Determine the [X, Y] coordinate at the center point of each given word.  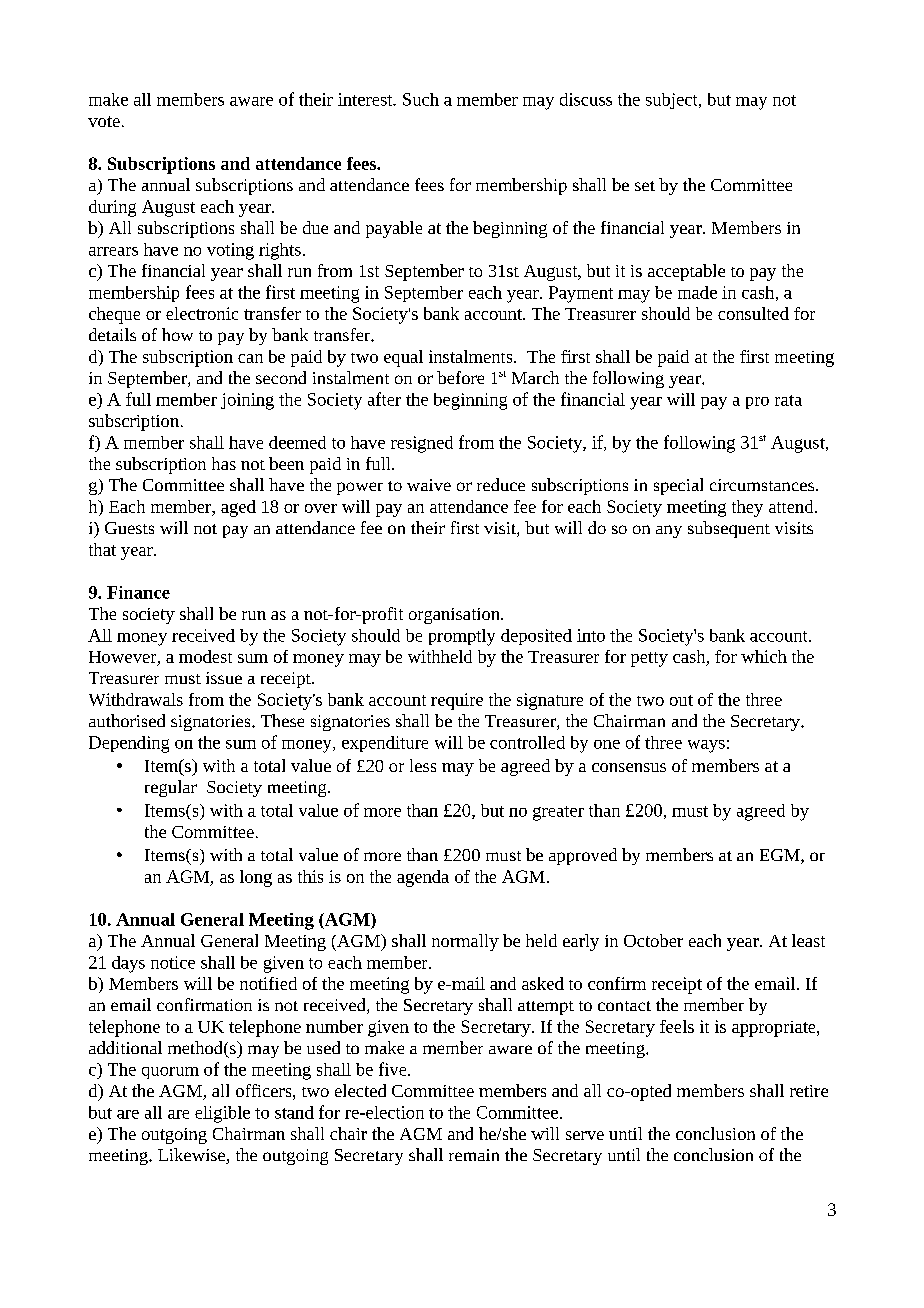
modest [205, 656]
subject [673, 101]
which [764, 656]
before [460, 377]
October [653, 940]
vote [104, 121]
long [256, 878]
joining [247, 401]
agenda [423, 878]
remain [474, 1155]
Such [421, 99]
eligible [222, 1114]
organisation [455, 616]
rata [788, 400]
